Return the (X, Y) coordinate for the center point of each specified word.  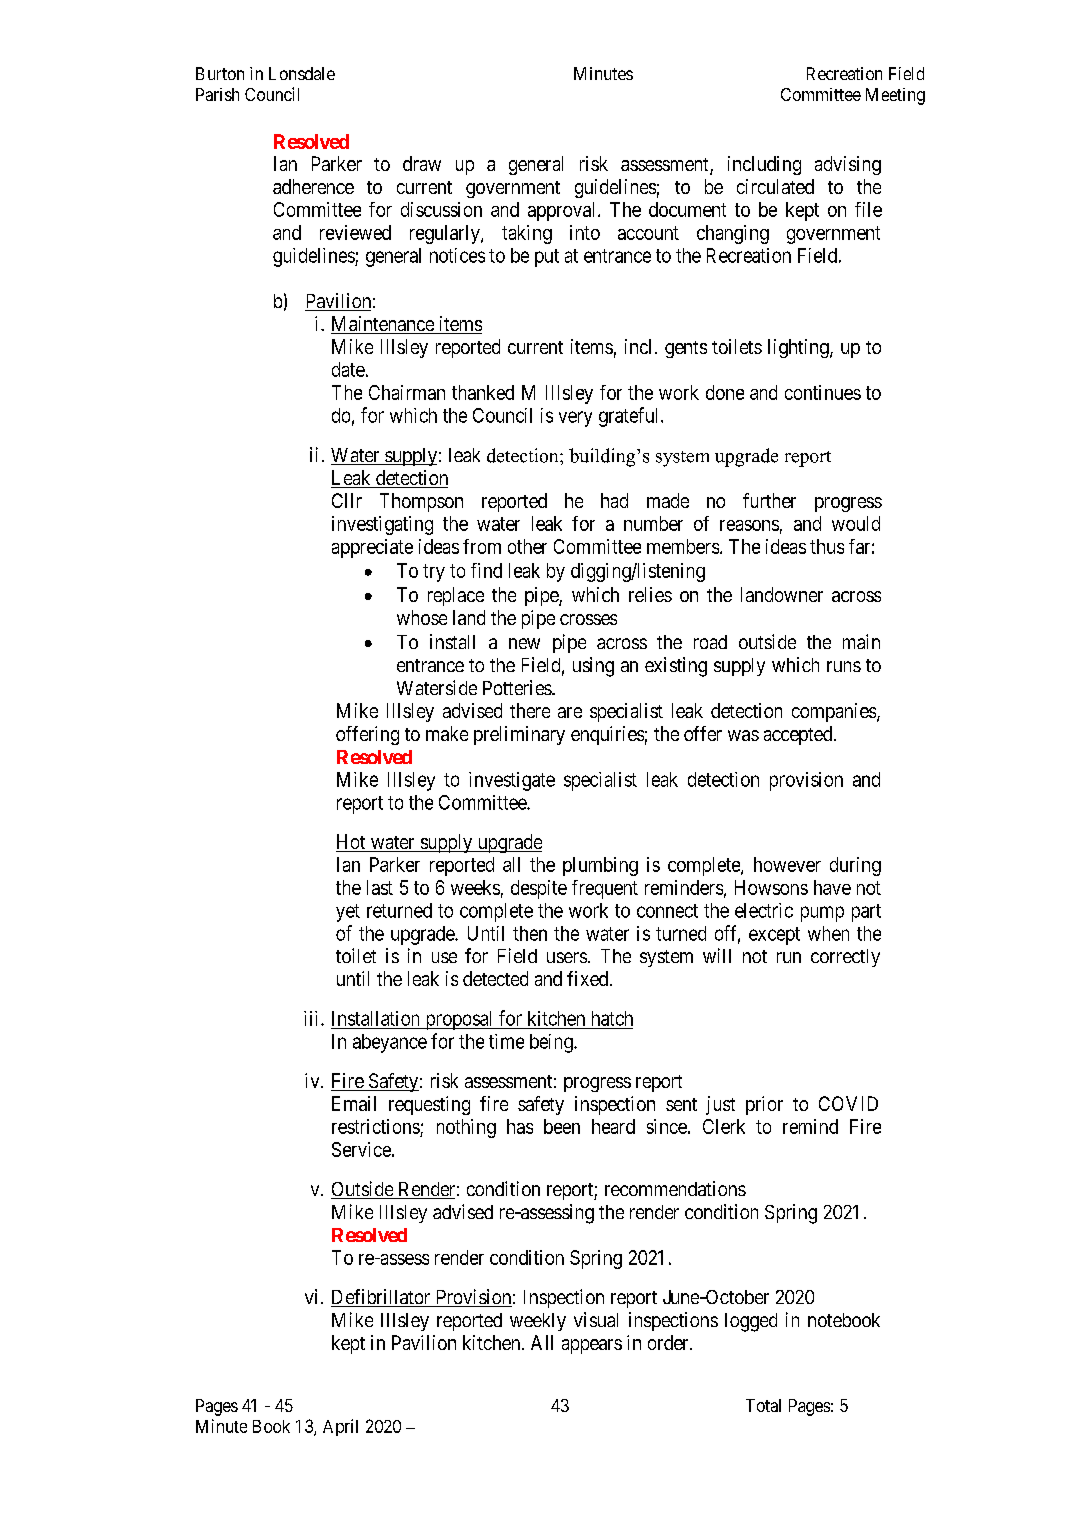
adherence (313, 186)
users (567, 957)
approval (563, 211)
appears (592, 1346)
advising (848, 165)
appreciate (372, 548)
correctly (845, 958)
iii (313, 1018)
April (340, 1427)
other (527, 546)
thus (827, 546)
